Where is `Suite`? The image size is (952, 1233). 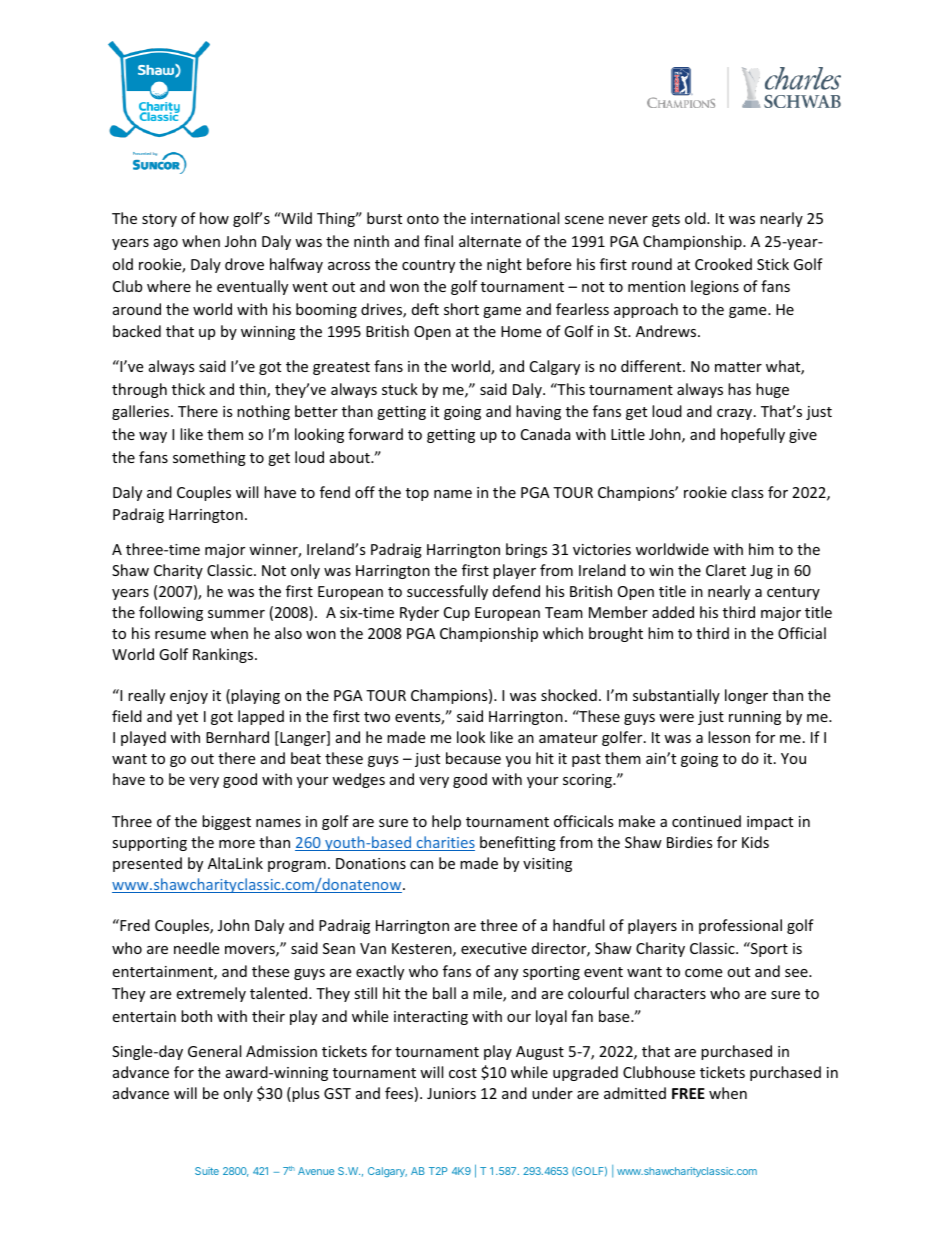
Suite is located at coordinates (207, 1171).
